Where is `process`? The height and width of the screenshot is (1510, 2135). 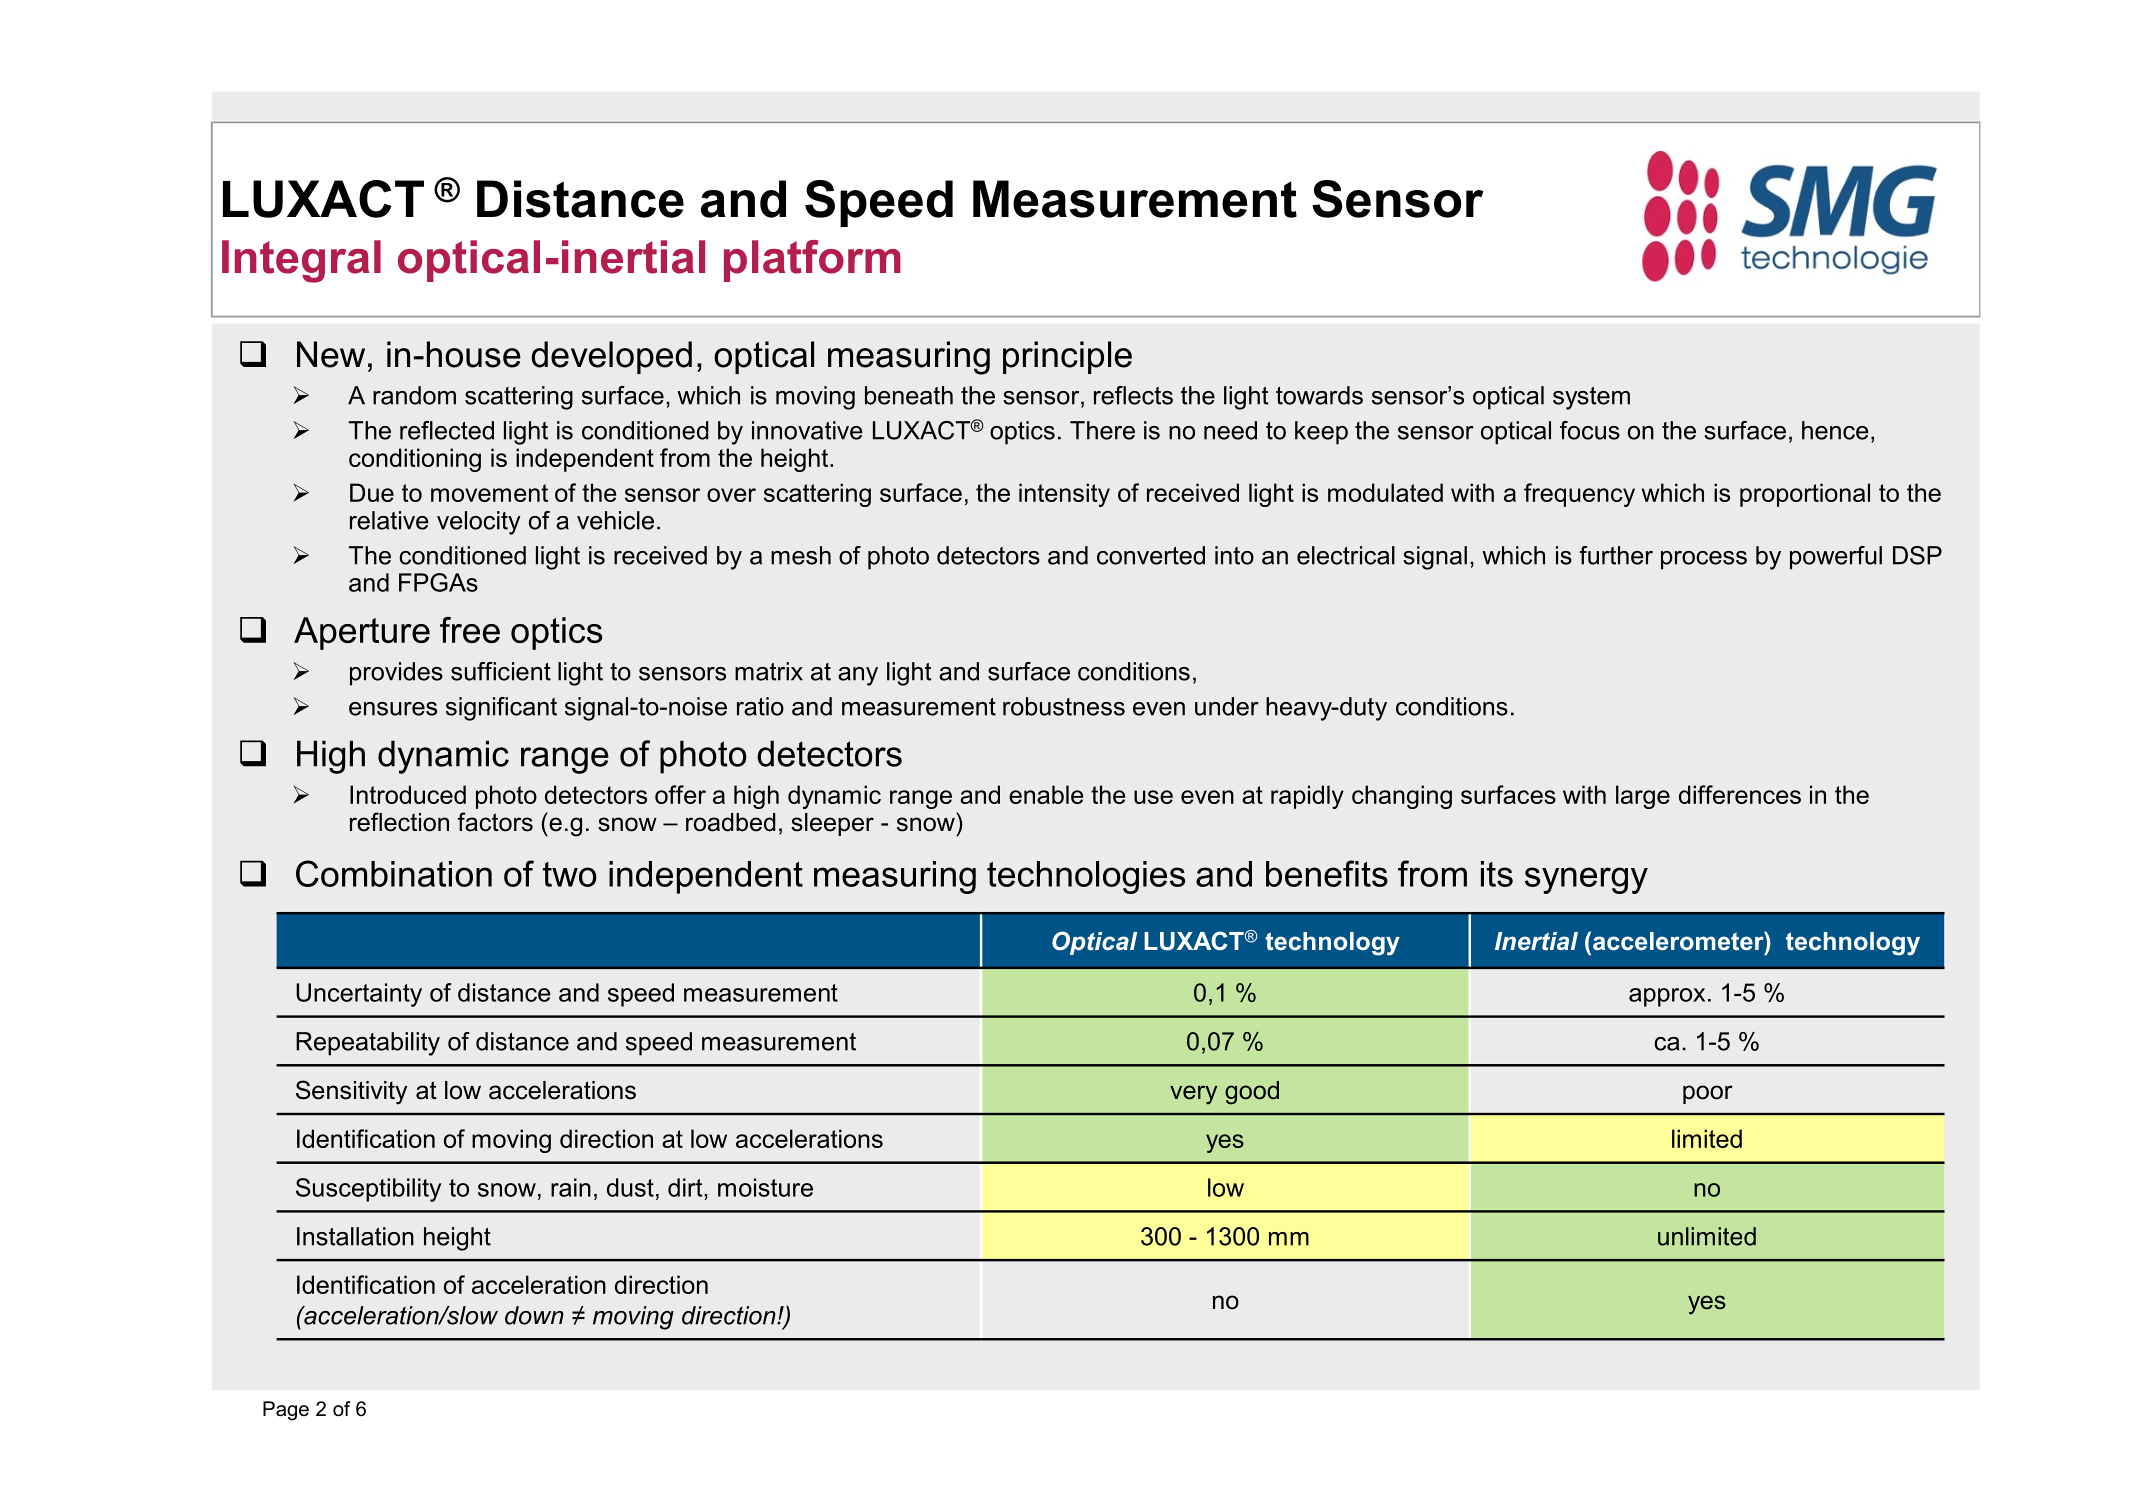 process is located at coordinates (1704, 560).
